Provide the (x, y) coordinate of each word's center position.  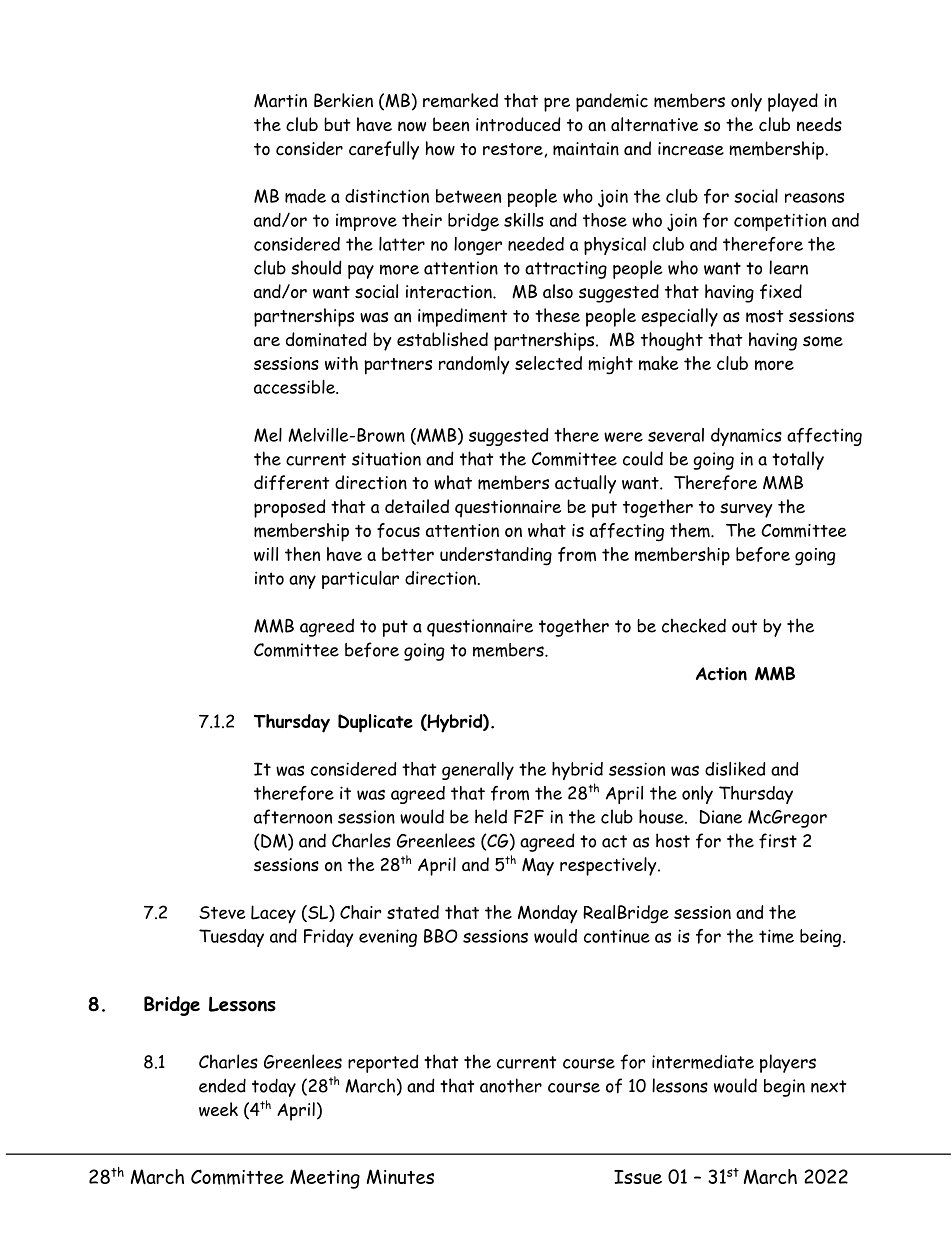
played (793, 102)
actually (585, 484)
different (292, 482)
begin (784, 1088)
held (491, 816)
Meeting (325, 1179)
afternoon (293, 817)
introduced (518, 124)
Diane (720, 817)
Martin (280, 101)
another (511, 1085)
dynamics (746, 437)
